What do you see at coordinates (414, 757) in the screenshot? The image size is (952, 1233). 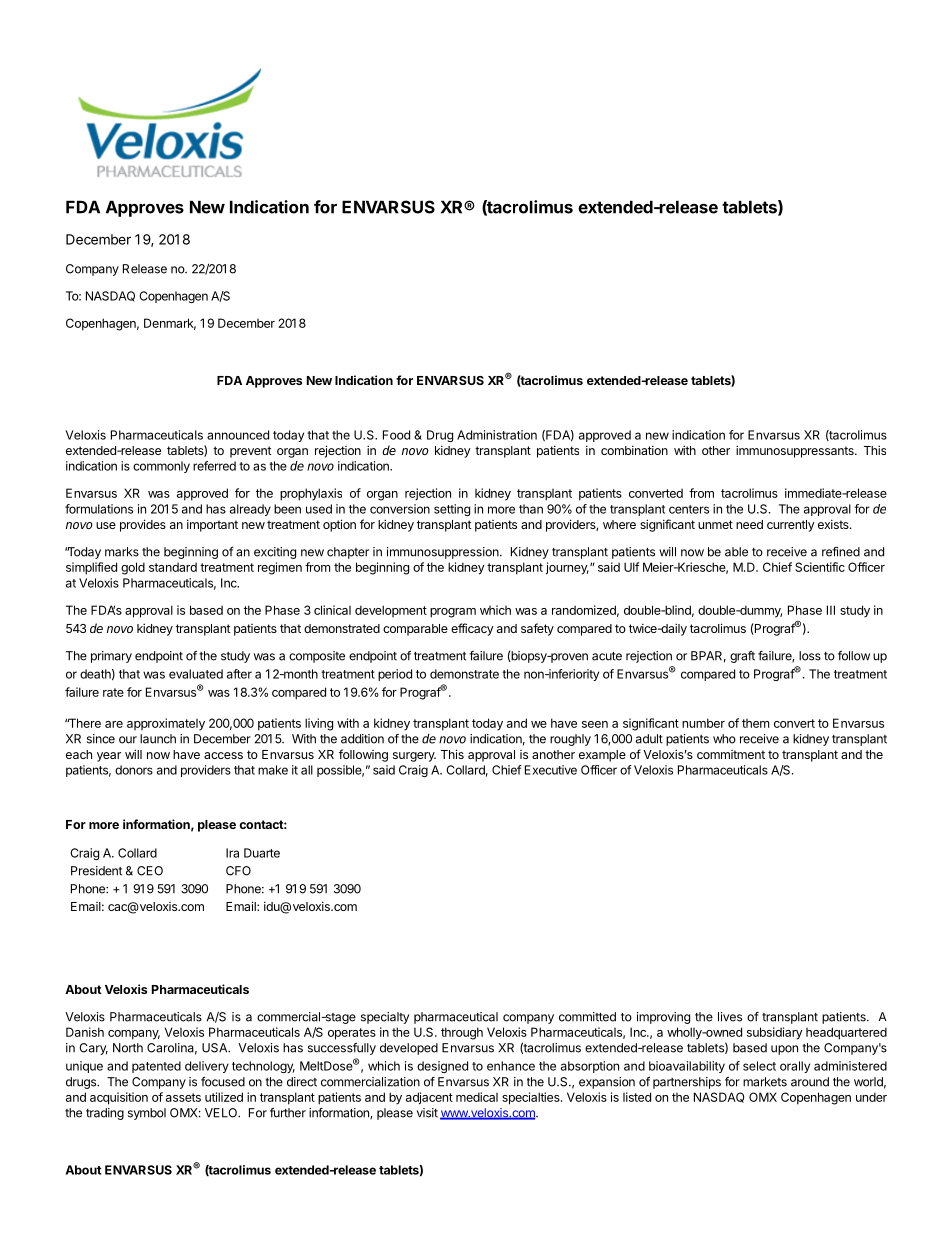 I see `surgery` at bounding box center [414, 757].
